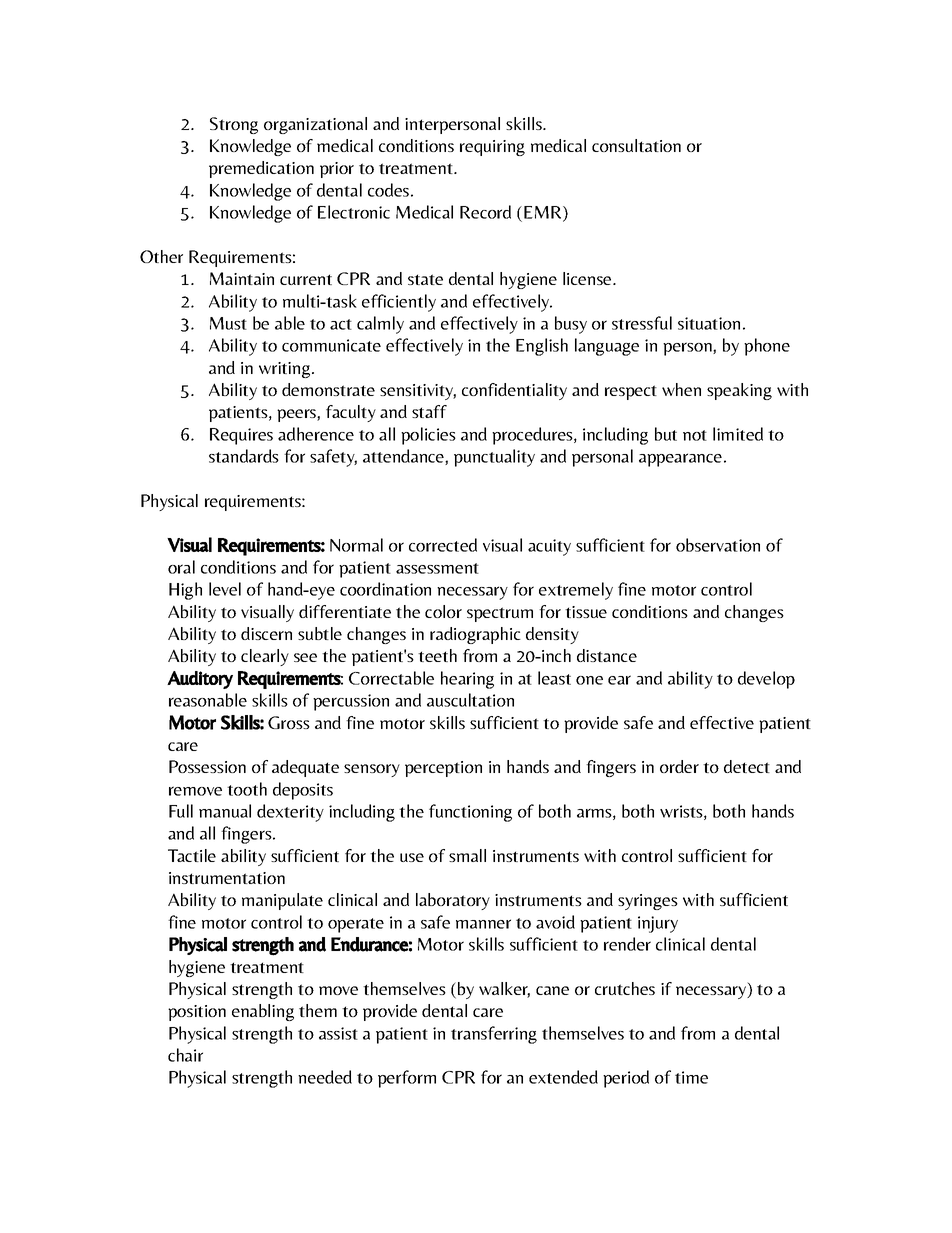 Image resolution: width=952 pixels, height=1233 pixels. Describe the element at coordinates (225, 589) in the image. I see `level` at that location.
